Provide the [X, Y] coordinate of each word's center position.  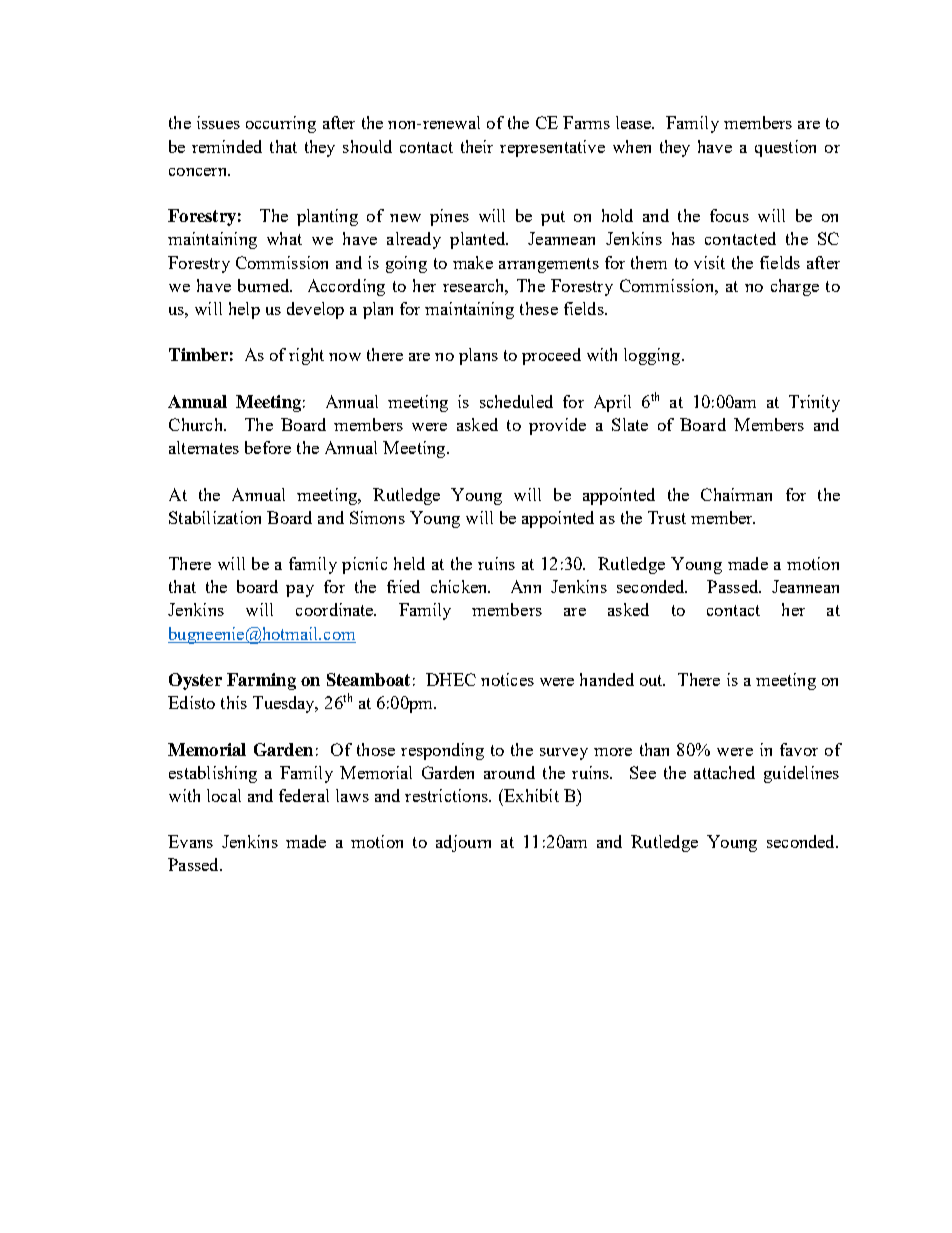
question [785, 148]
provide [557, 426]
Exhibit [530, 795]
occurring [281, 124]
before [268, 447]
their [477, 146]
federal [304, 795]
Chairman [736, 494]
